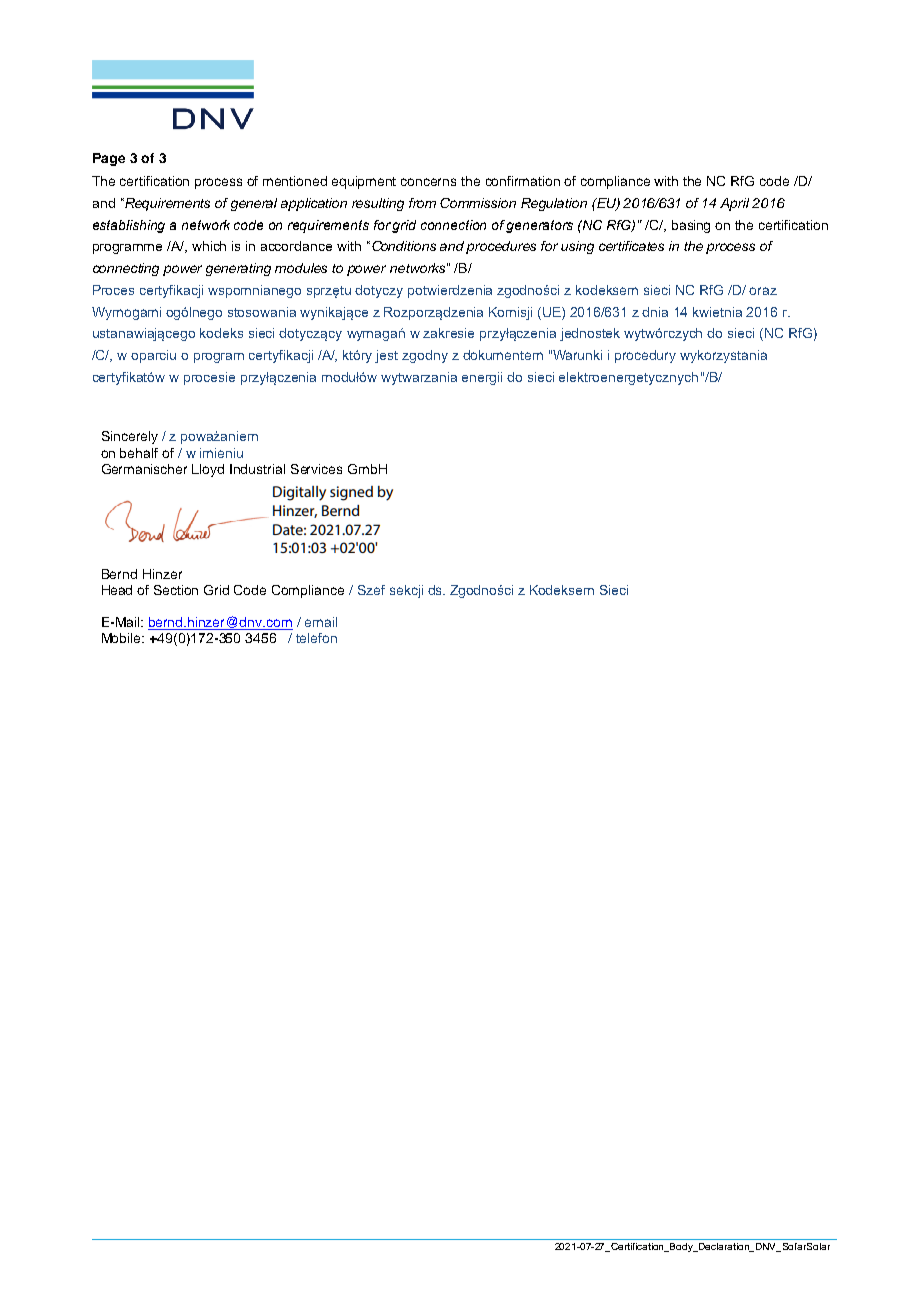  Describe the element at coordinates (176, 590) in the document. I see `Section` at that location.
